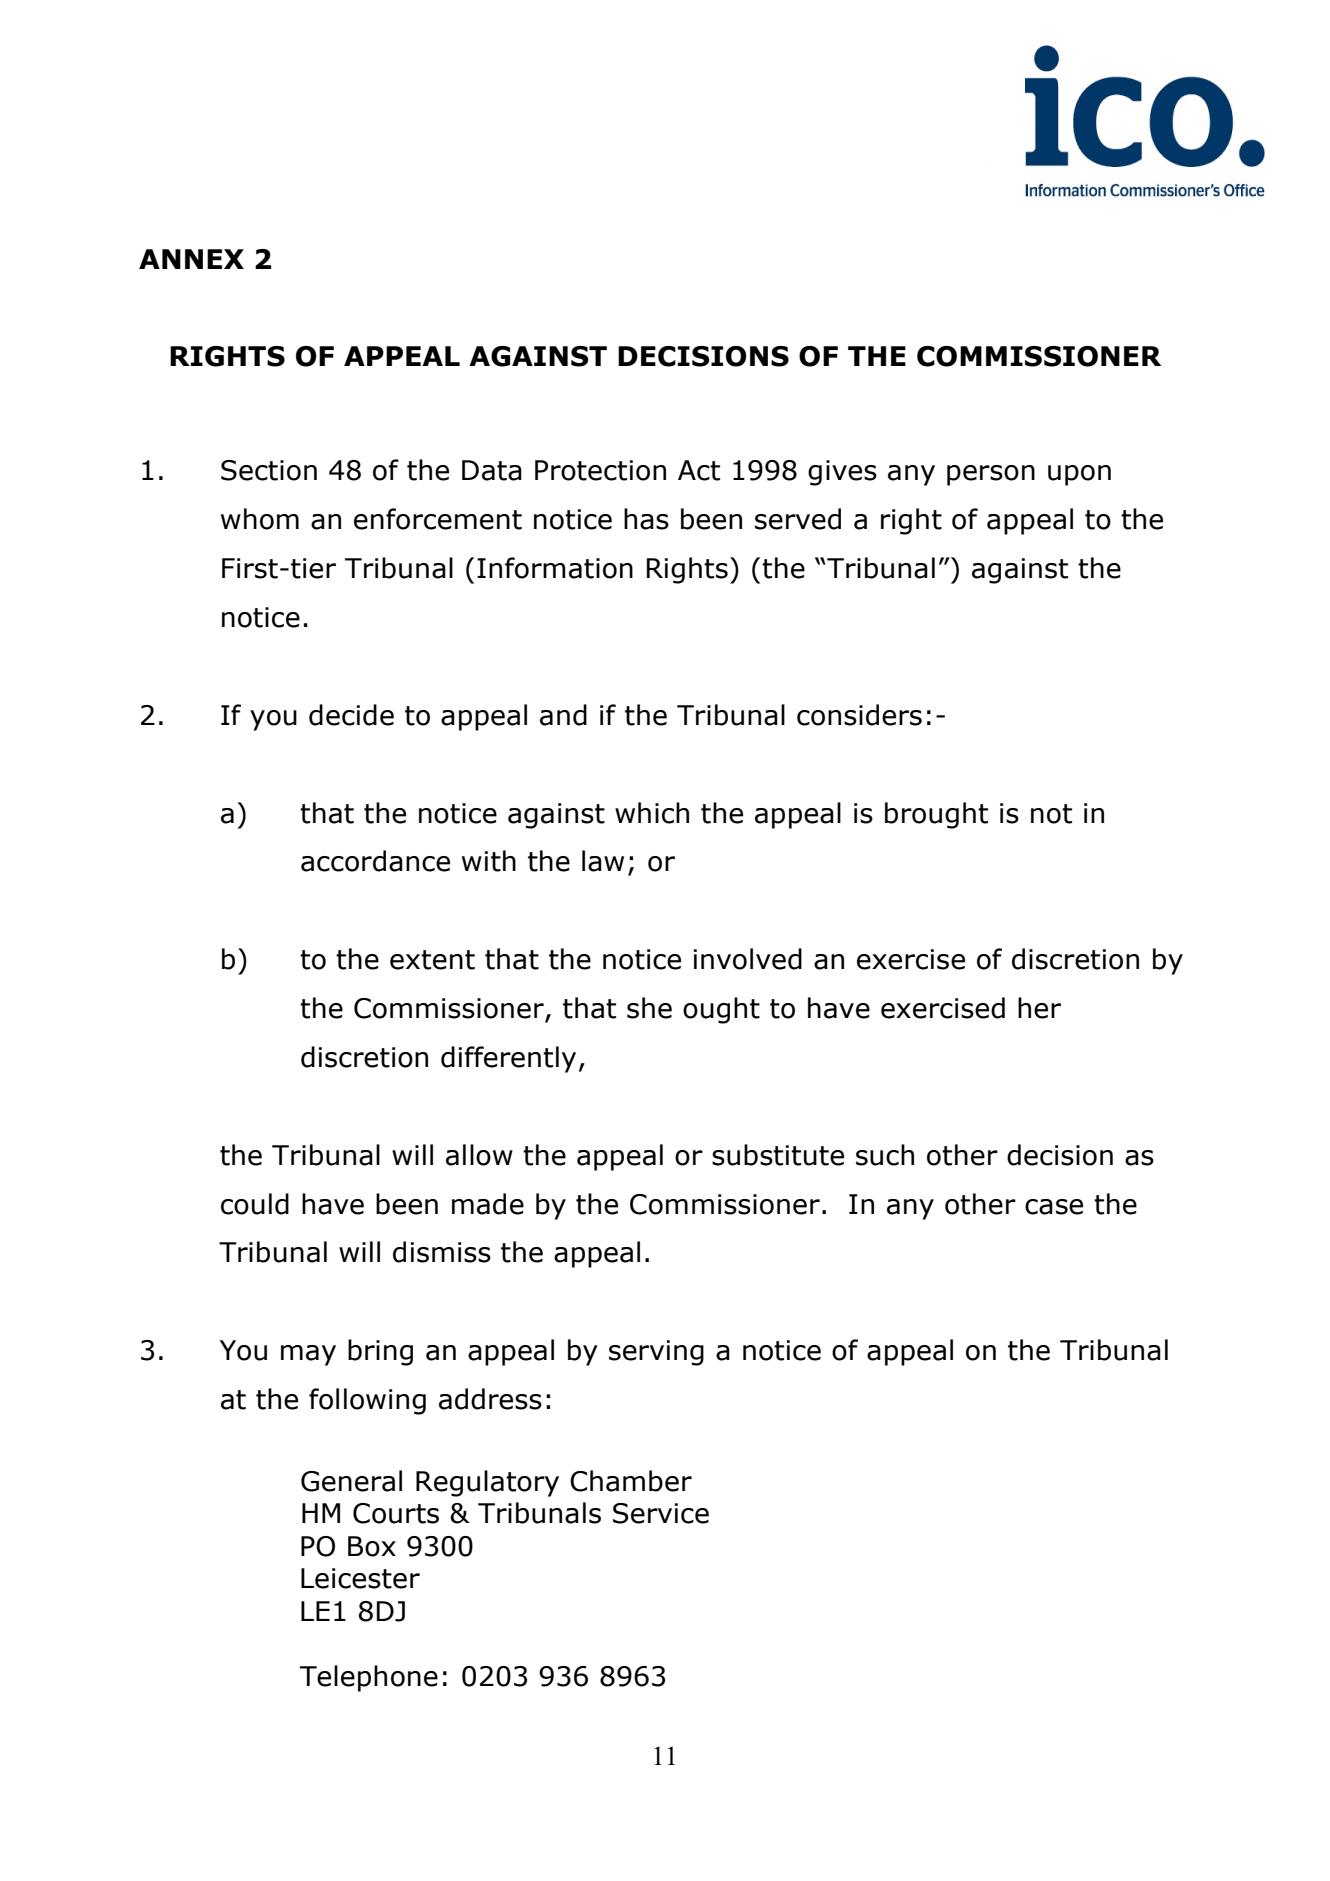 Image resolution: width=1330 pixels, height=1881 pixels. What do you see at coordinates (191, 259) in the page?
I see `ANNEX` at bounding box center [191, 259].
